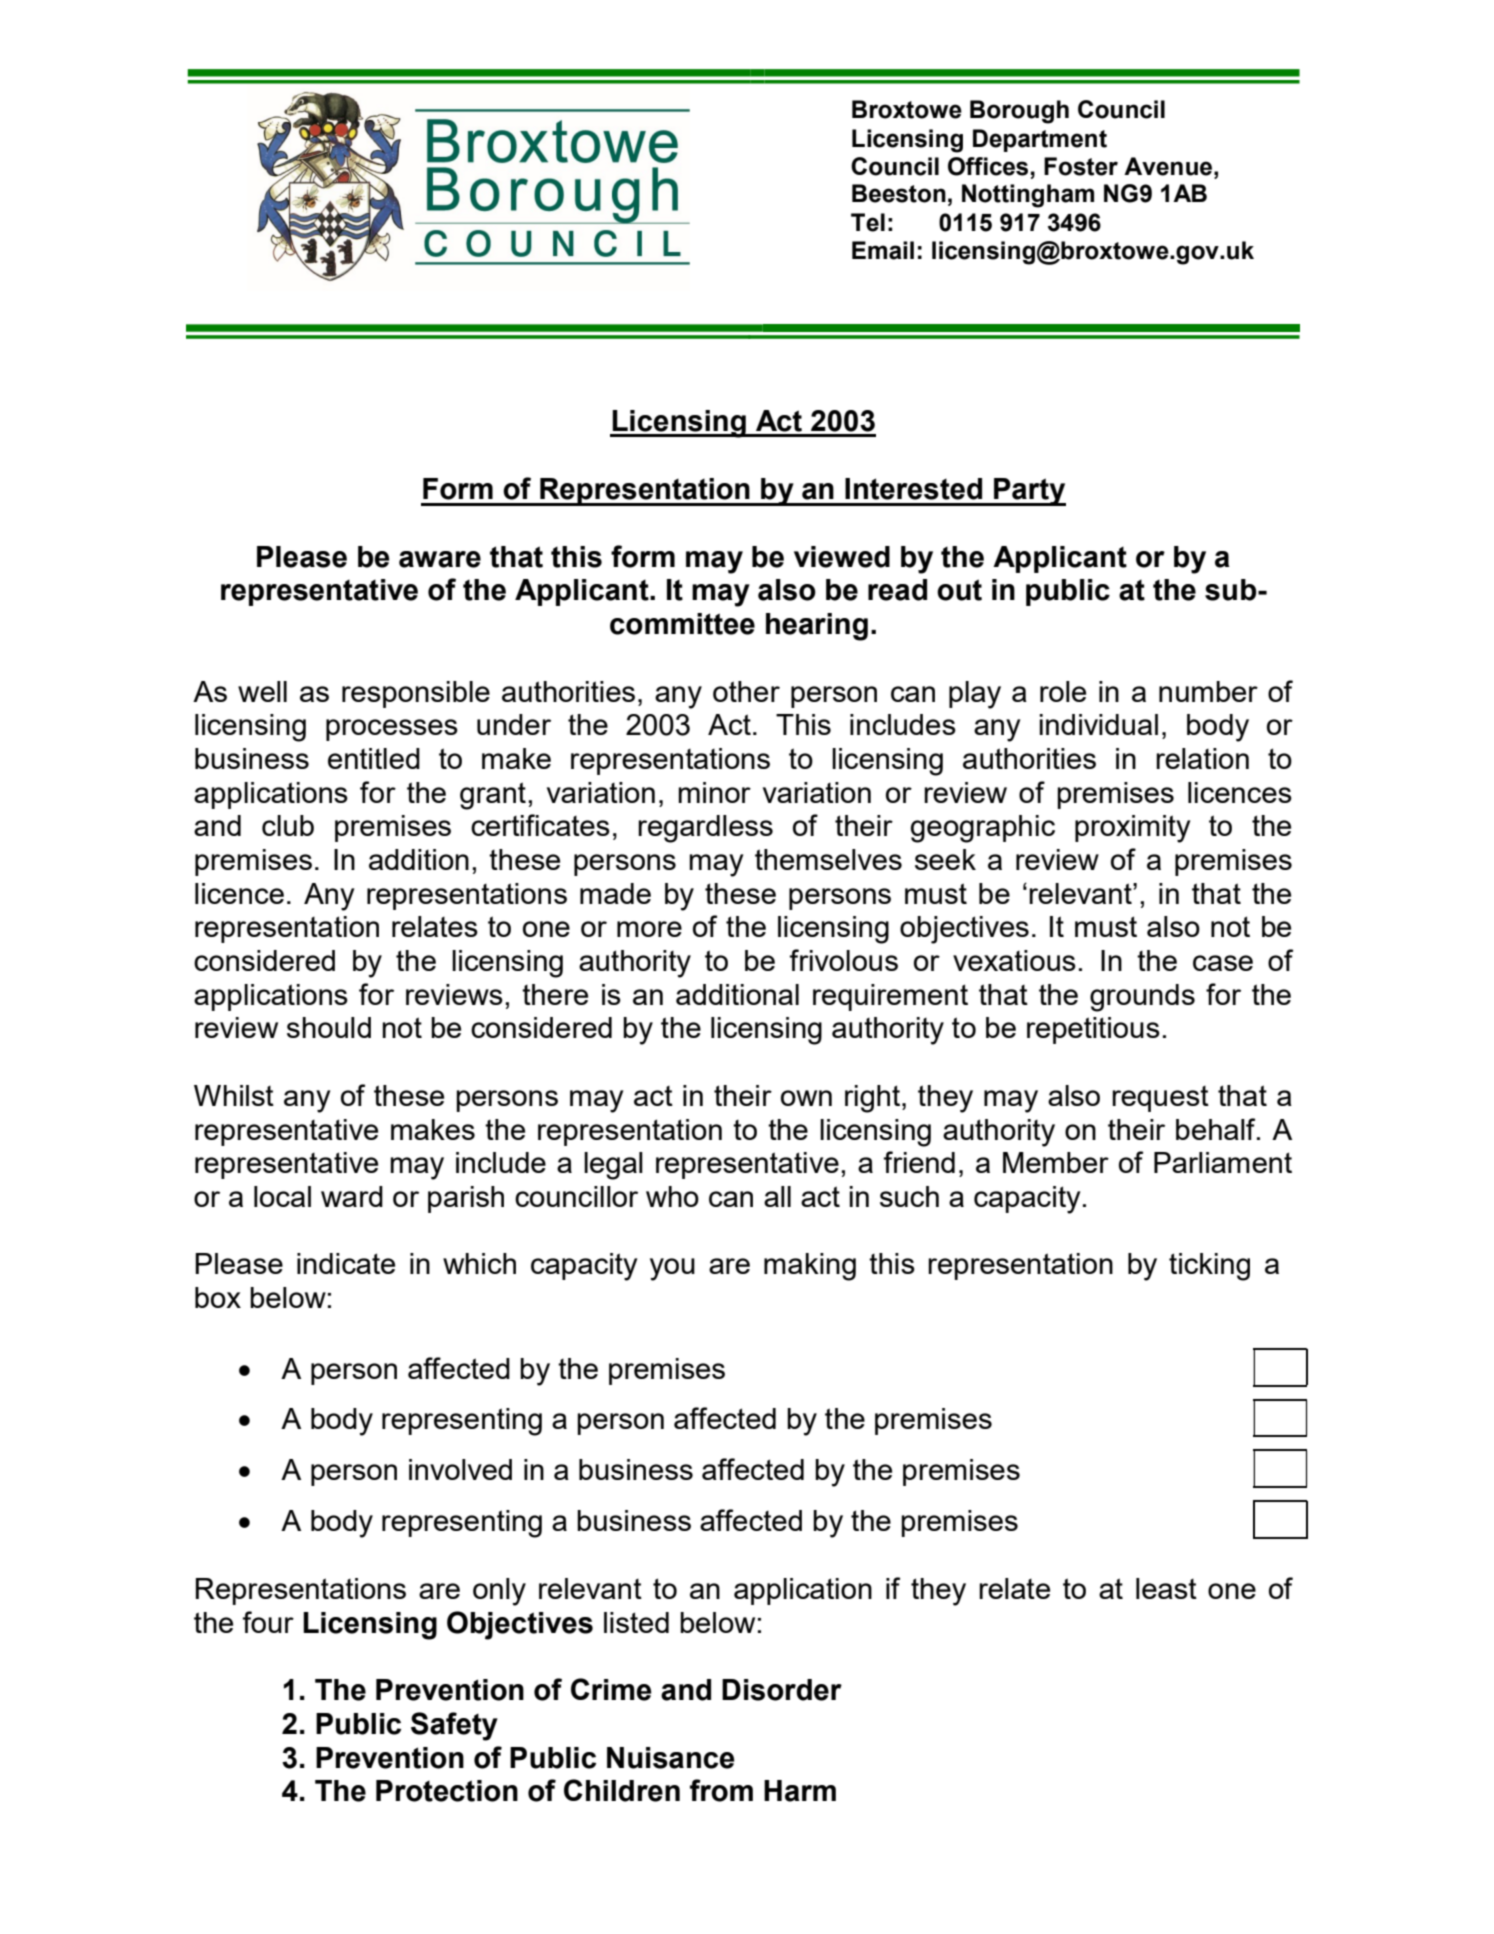  What do you see at coordinates (868, 222) in the page?
I see `Tel` at bounding box center [868, 222].
